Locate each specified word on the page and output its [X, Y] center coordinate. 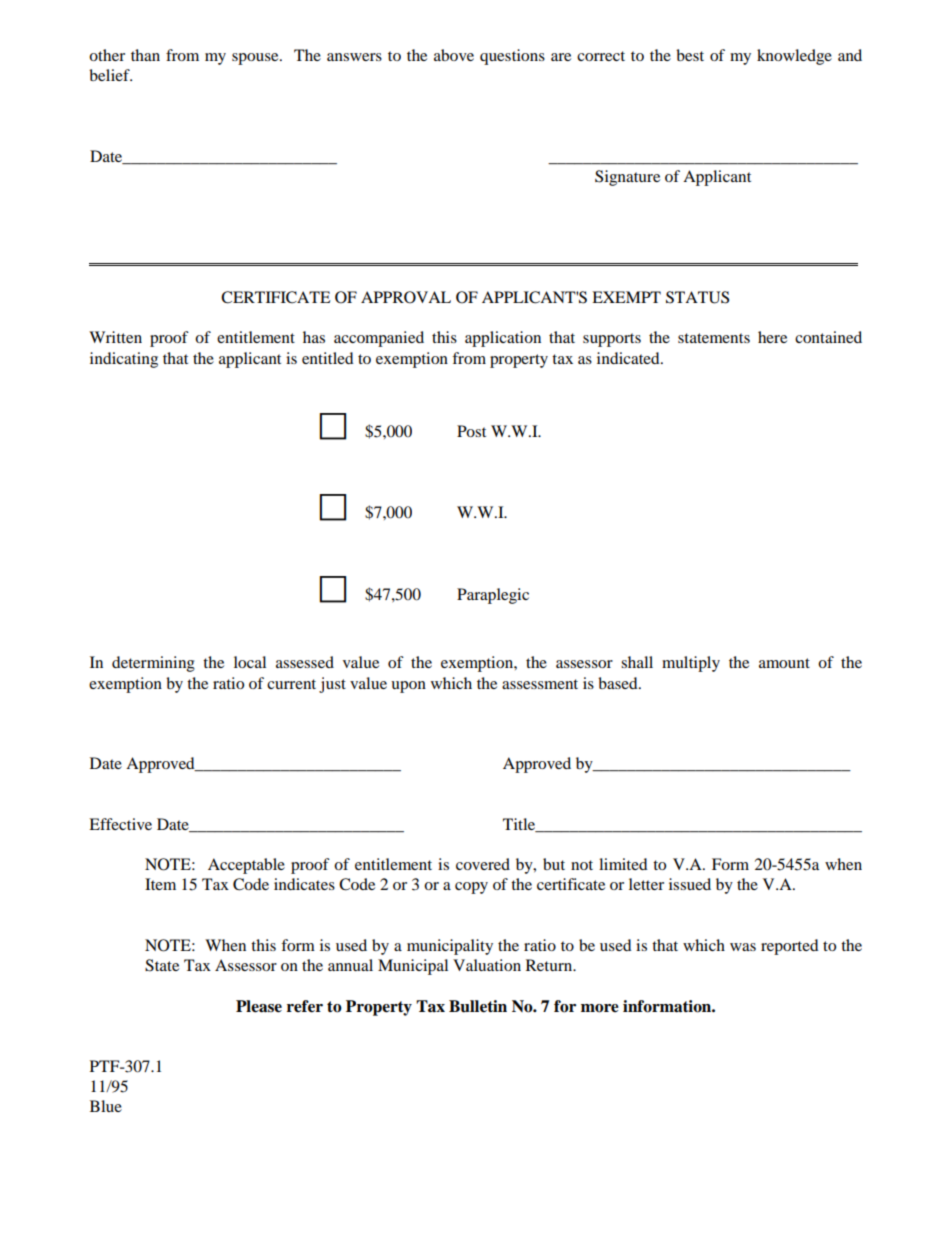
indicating [124, 360]
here [772, 337]
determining [153, 664]
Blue [106, 1106]
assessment [540, 684]
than [145, 55]
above [454, 55]
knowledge [794, 57]
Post [471, 431]
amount [784, 663]
